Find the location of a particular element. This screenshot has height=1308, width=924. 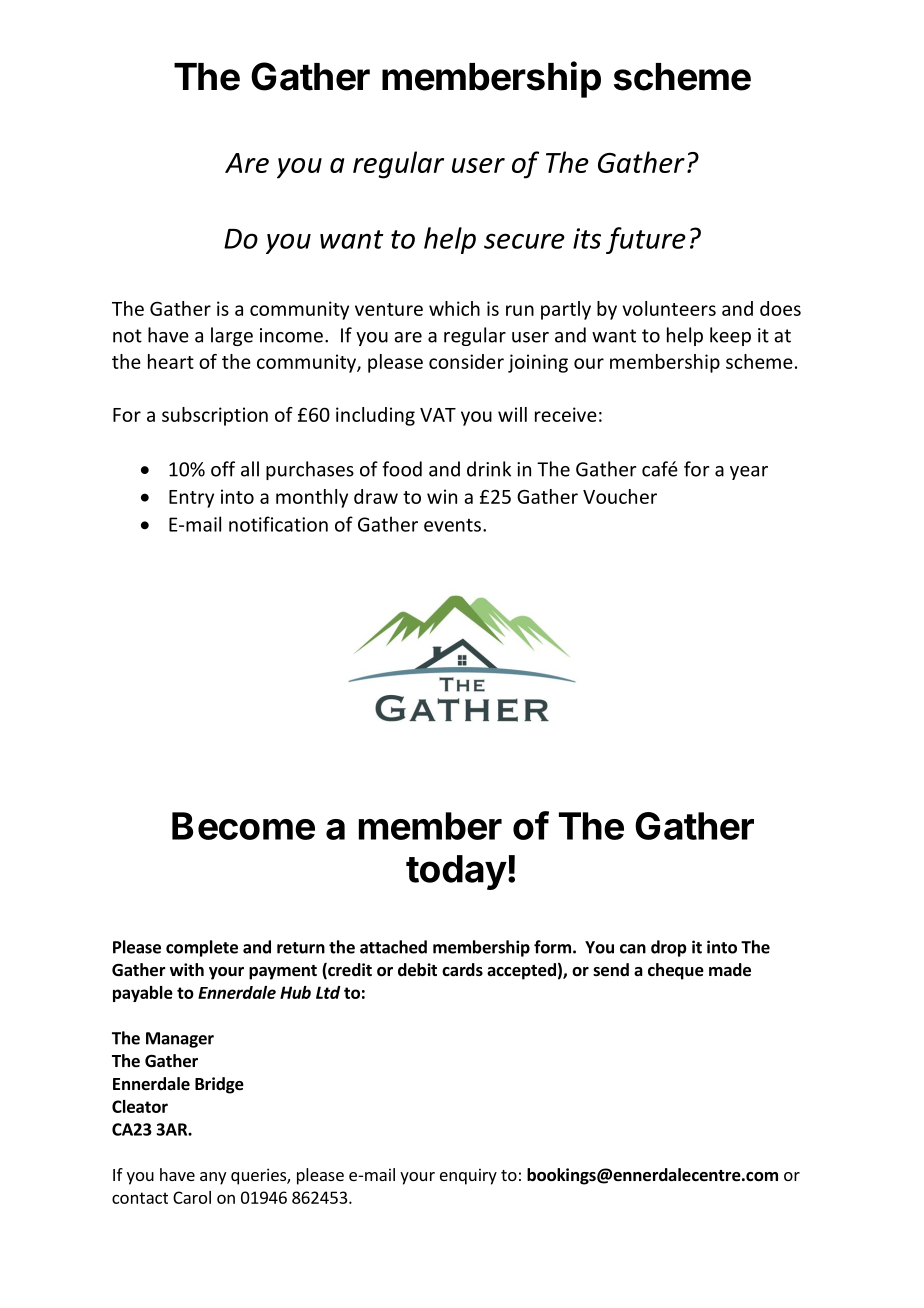

large is located at coordinates (232, 336).
